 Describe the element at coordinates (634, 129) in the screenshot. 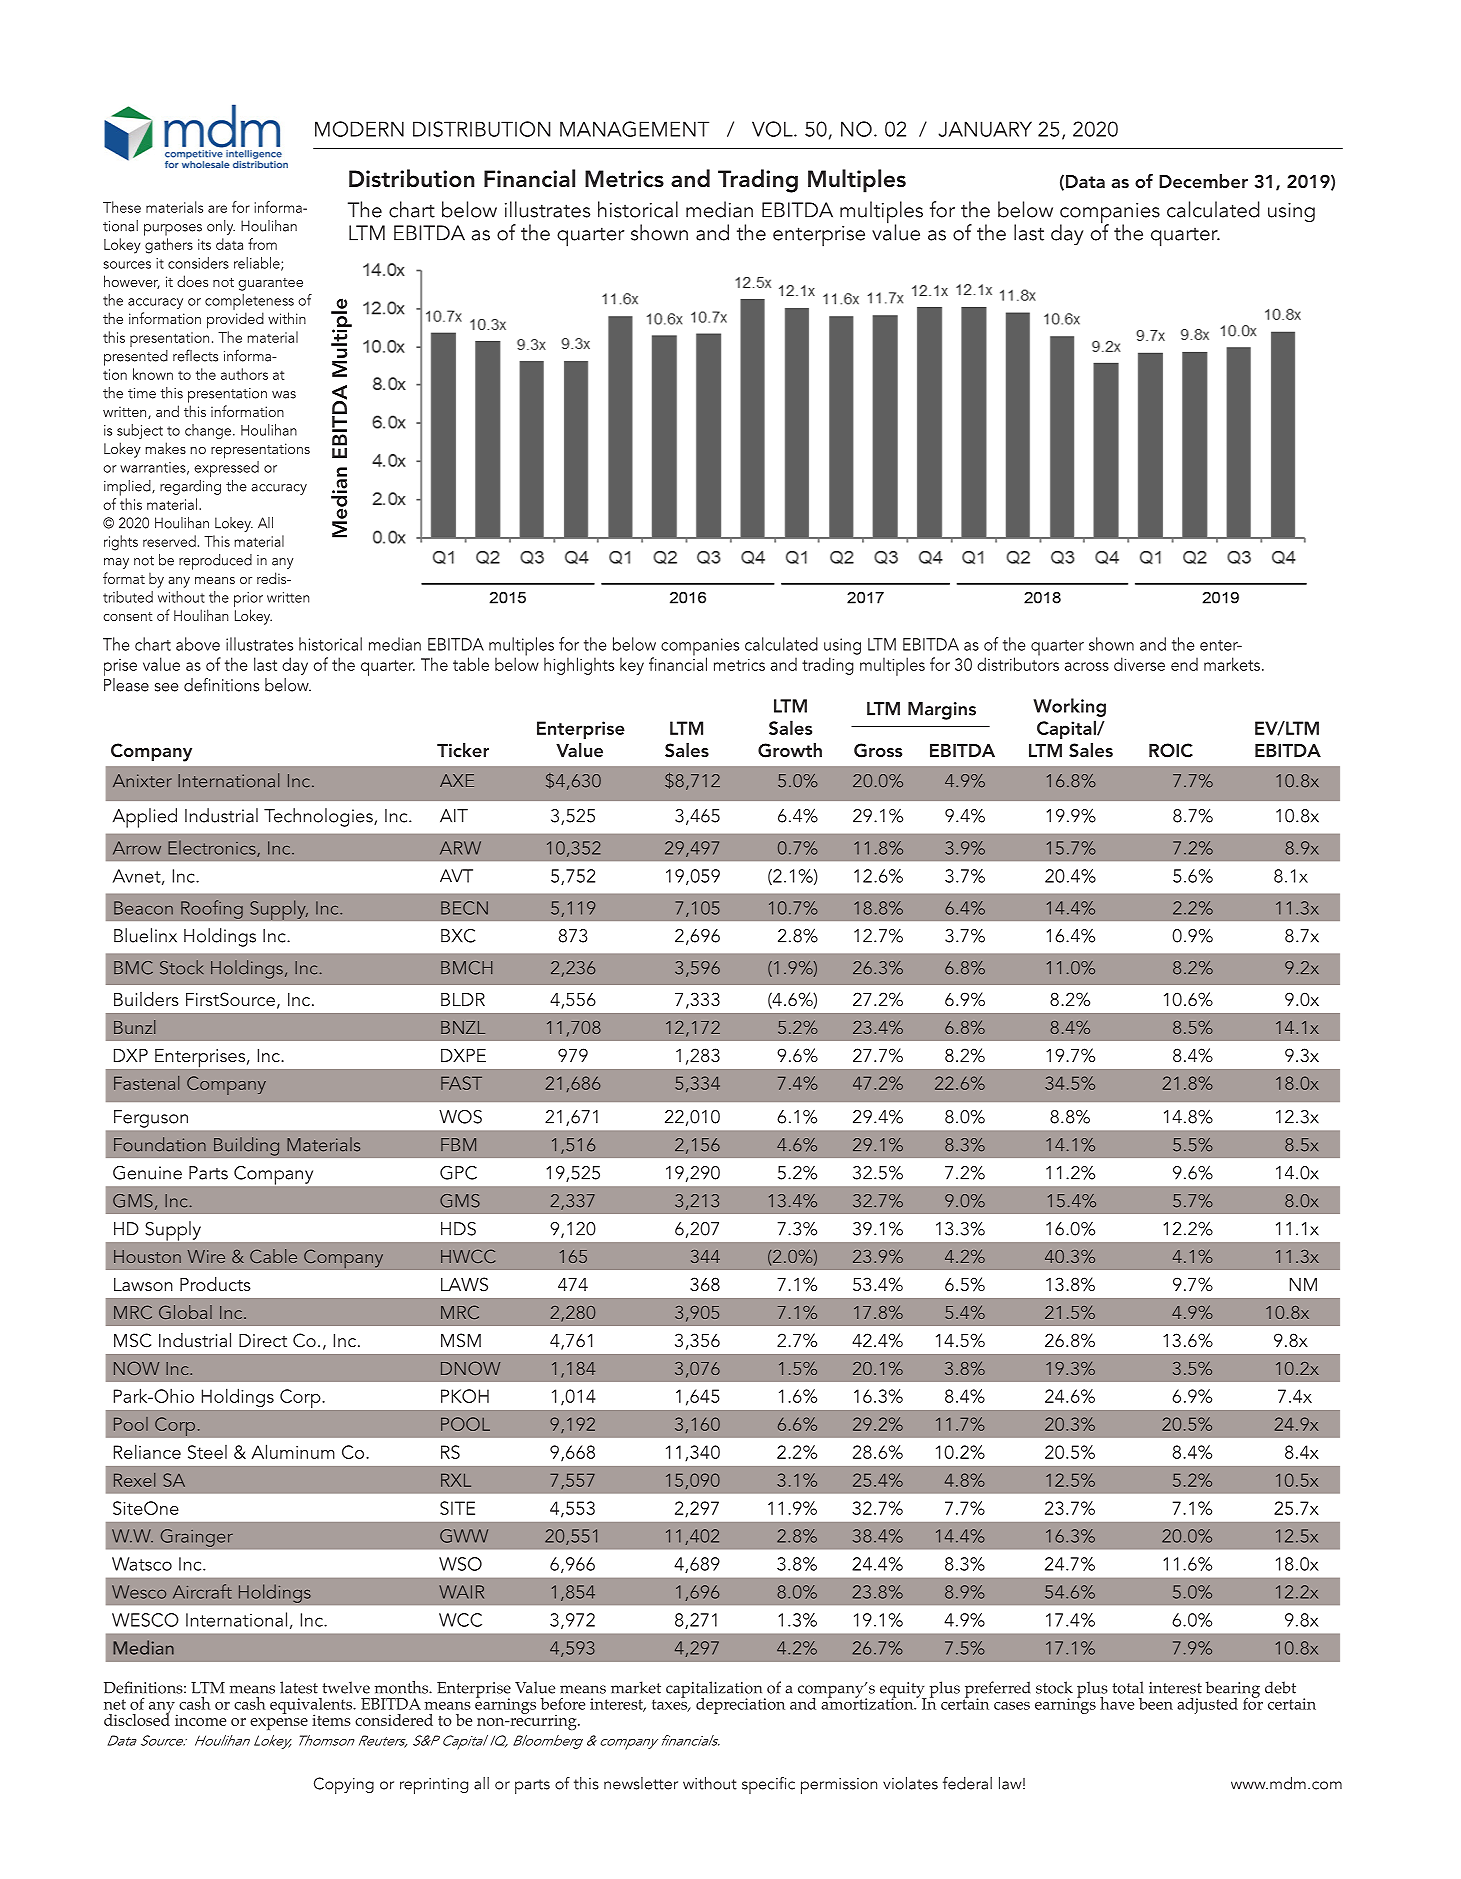

I see `MANAGEMENT` at that location.
